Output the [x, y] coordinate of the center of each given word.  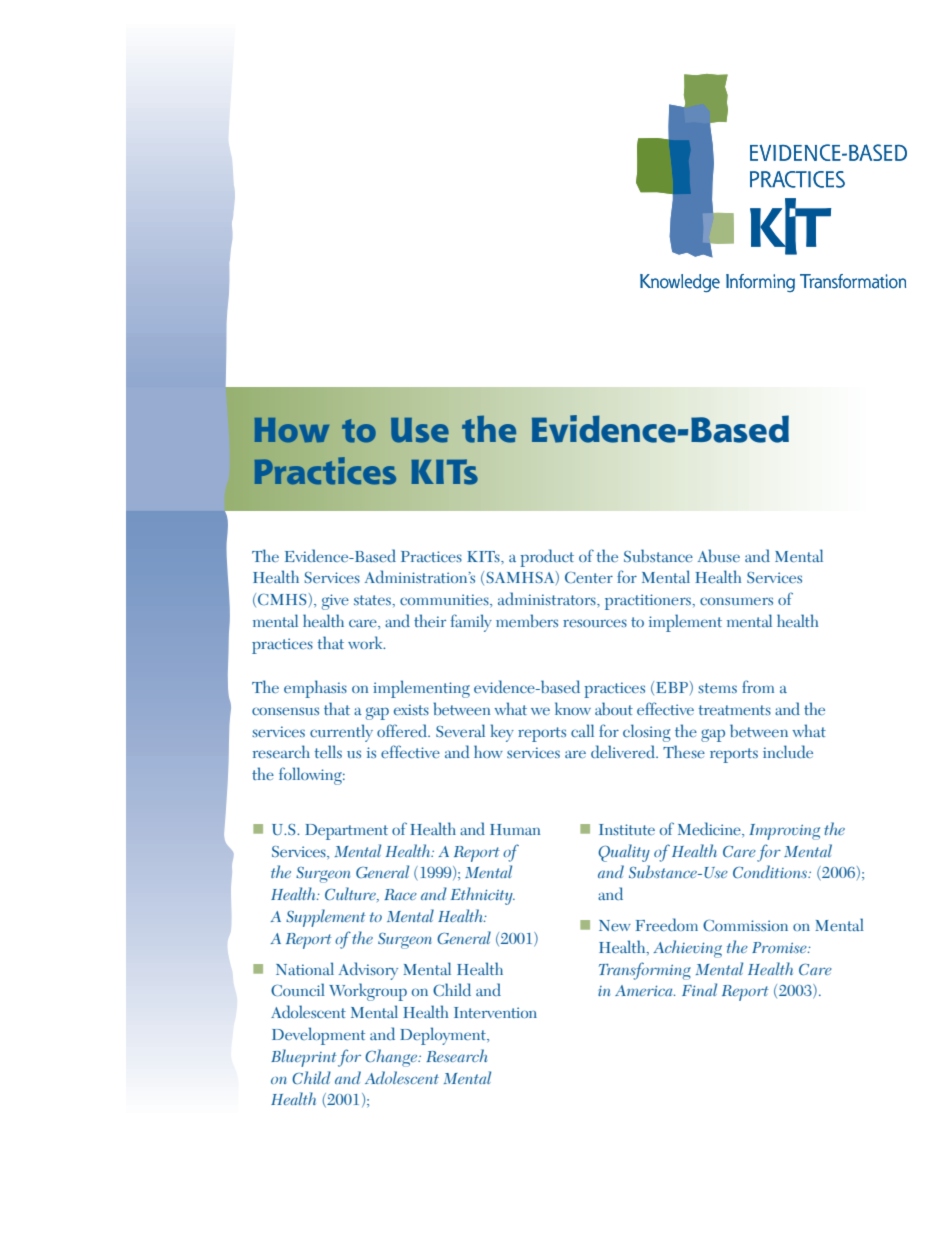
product [547, 558]
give [335, 602]
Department [346, 832]
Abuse [719, 555]
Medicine [710, 828]
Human [515, 829]
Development [318, 1036]
